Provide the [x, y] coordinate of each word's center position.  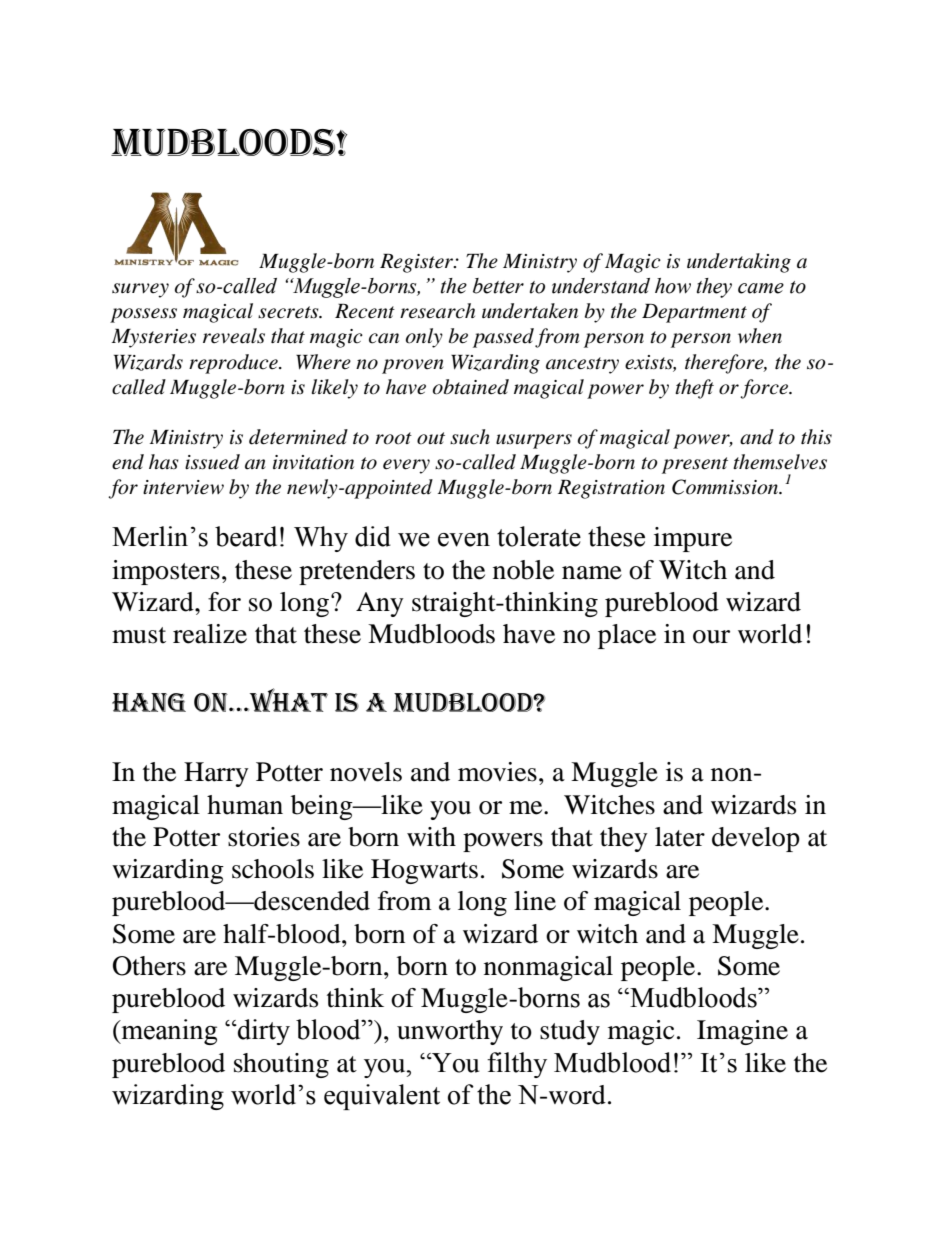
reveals [234, 336]
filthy [517, 1065]
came [761, 288]
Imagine [742, 1032]
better [498, 286]
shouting [281, 1065]
